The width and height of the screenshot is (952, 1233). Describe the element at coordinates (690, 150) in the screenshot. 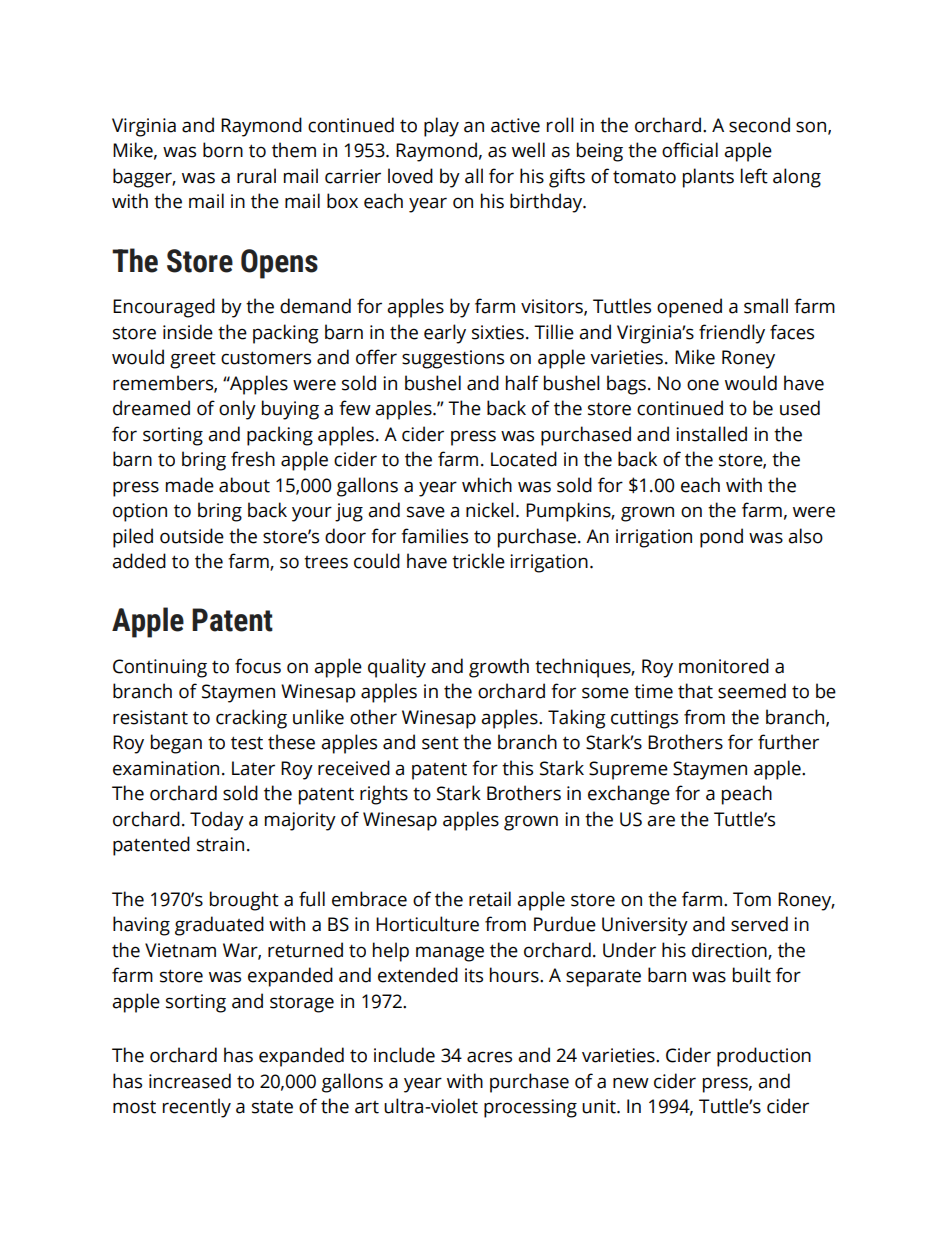

I see `official` at that location.
